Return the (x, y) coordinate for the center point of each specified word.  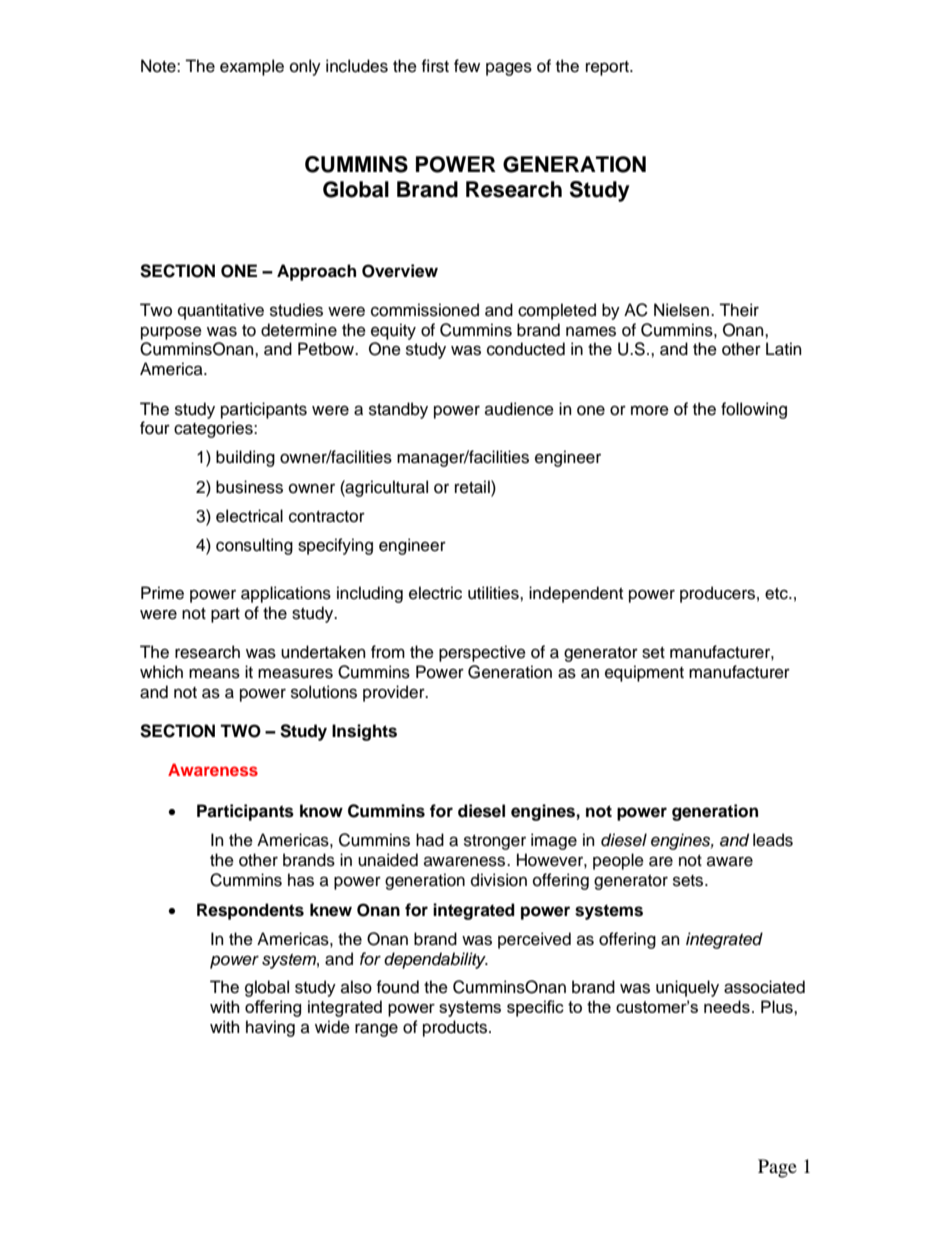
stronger (495, 842)
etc (777, 594)
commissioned (425, 310)
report (608, 68)
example (252, 67)
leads (773, 840)
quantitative (221, 311)
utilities (494, 593)
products (456, 1028)
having (270, 1028)
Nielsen (681, 310)
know (321, 811)
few (467, 66)
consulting (254, 546)
